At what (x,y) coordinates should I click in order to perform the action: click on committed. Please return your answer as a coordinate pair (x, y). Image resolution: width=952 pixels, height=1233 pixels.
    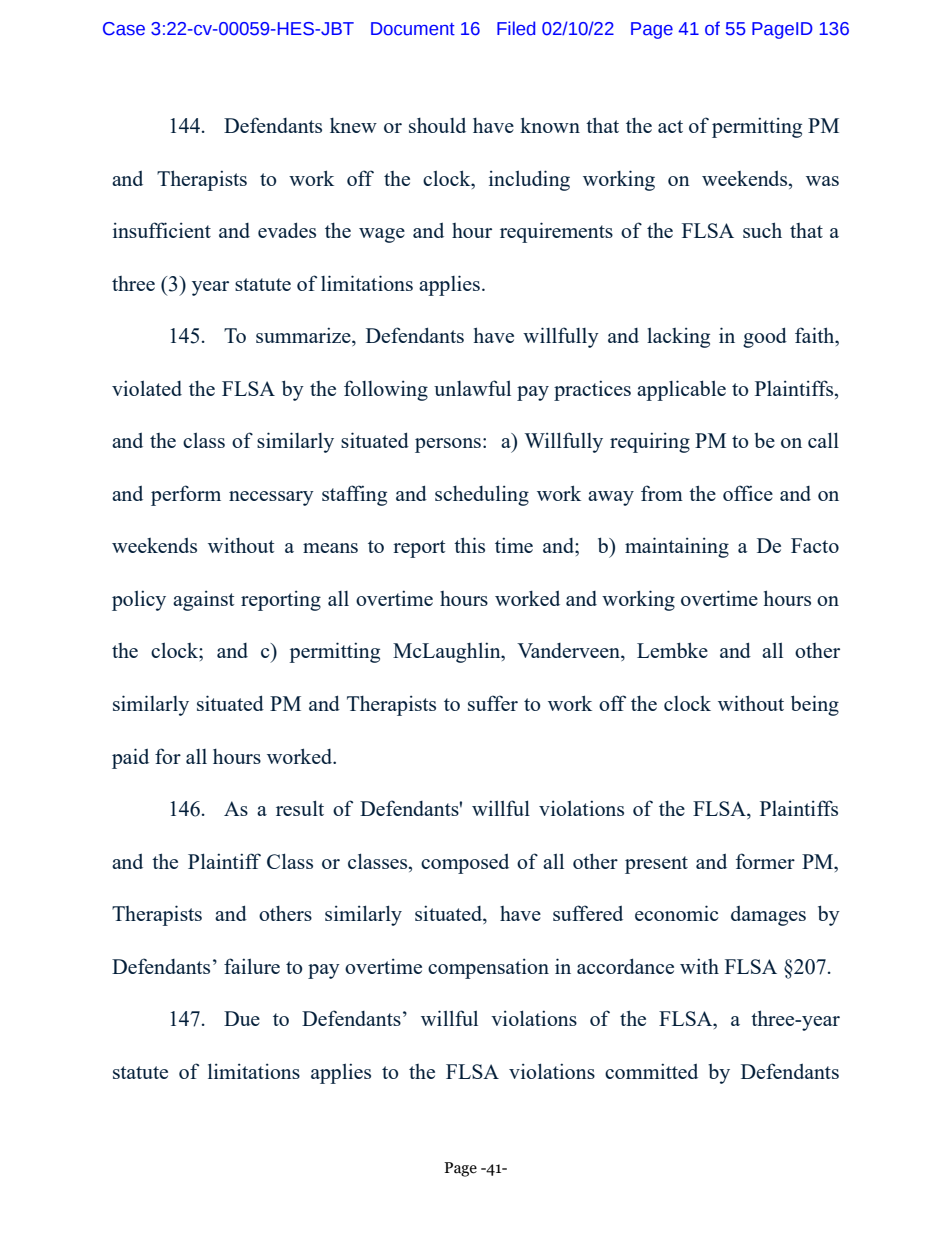
    Looking at the image, I should click on (651, 1071).
